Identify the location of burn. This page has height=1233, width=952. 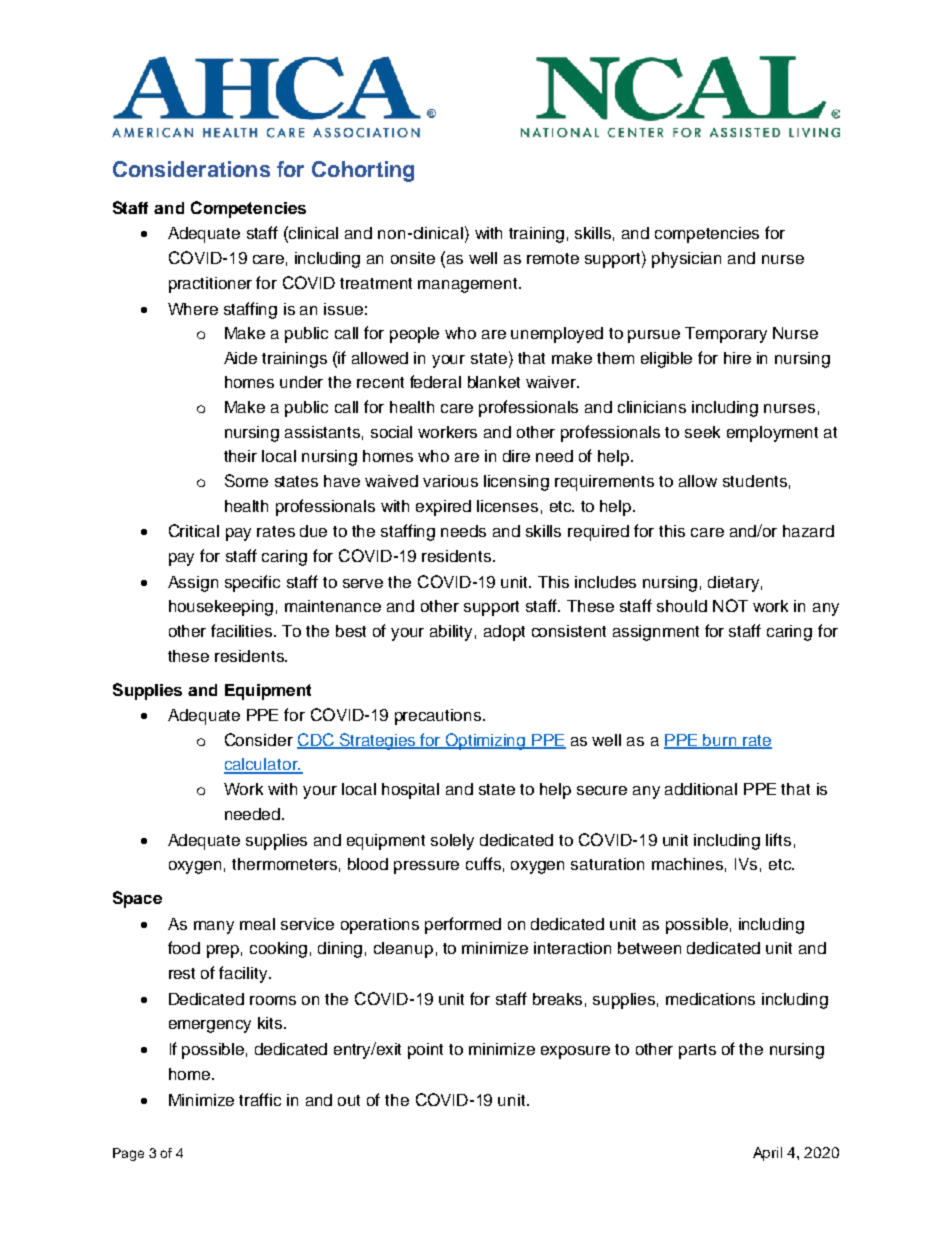
(720, 741).
